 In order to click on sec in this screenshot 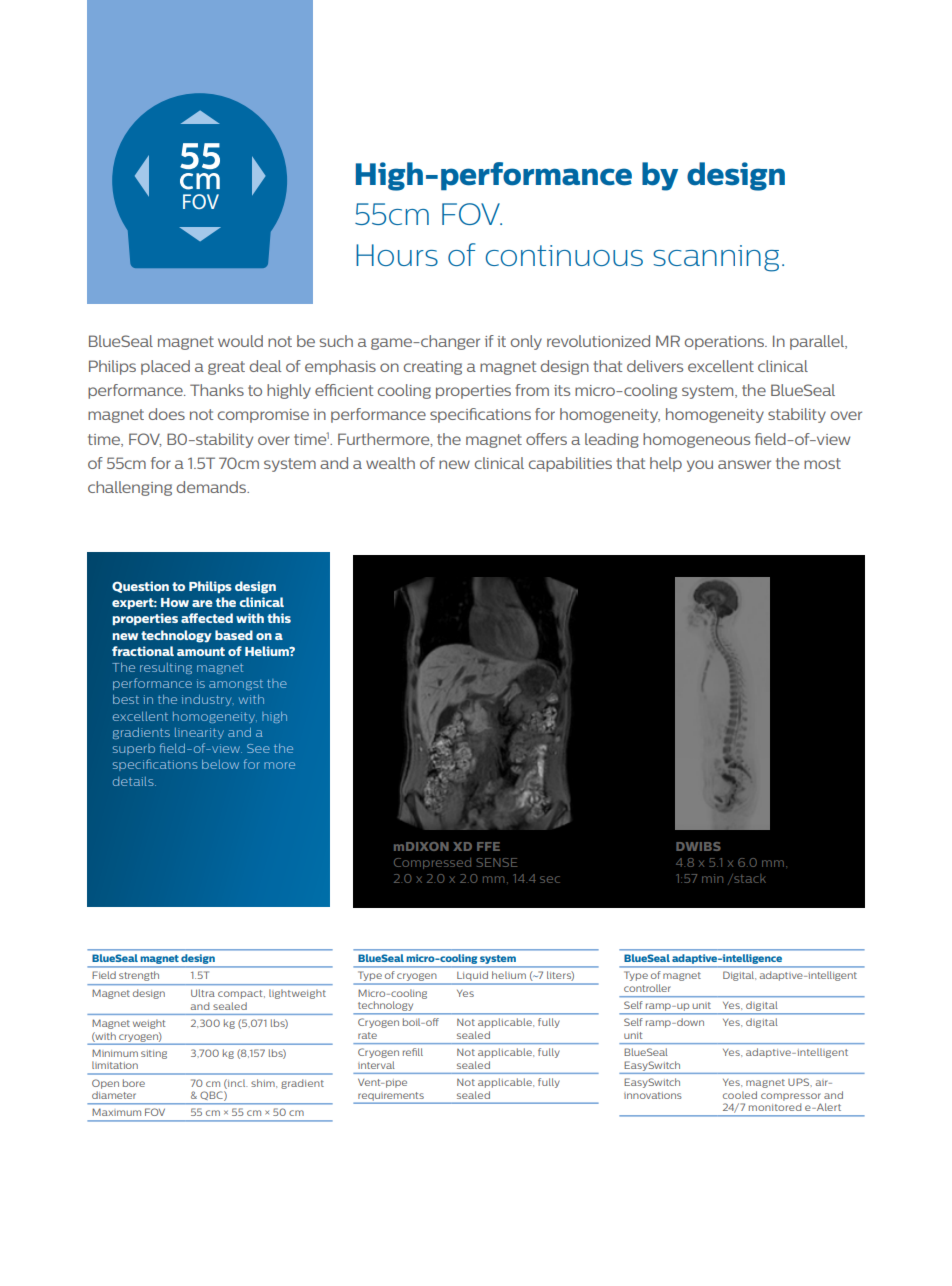, I will do `click(550, 879)`.
